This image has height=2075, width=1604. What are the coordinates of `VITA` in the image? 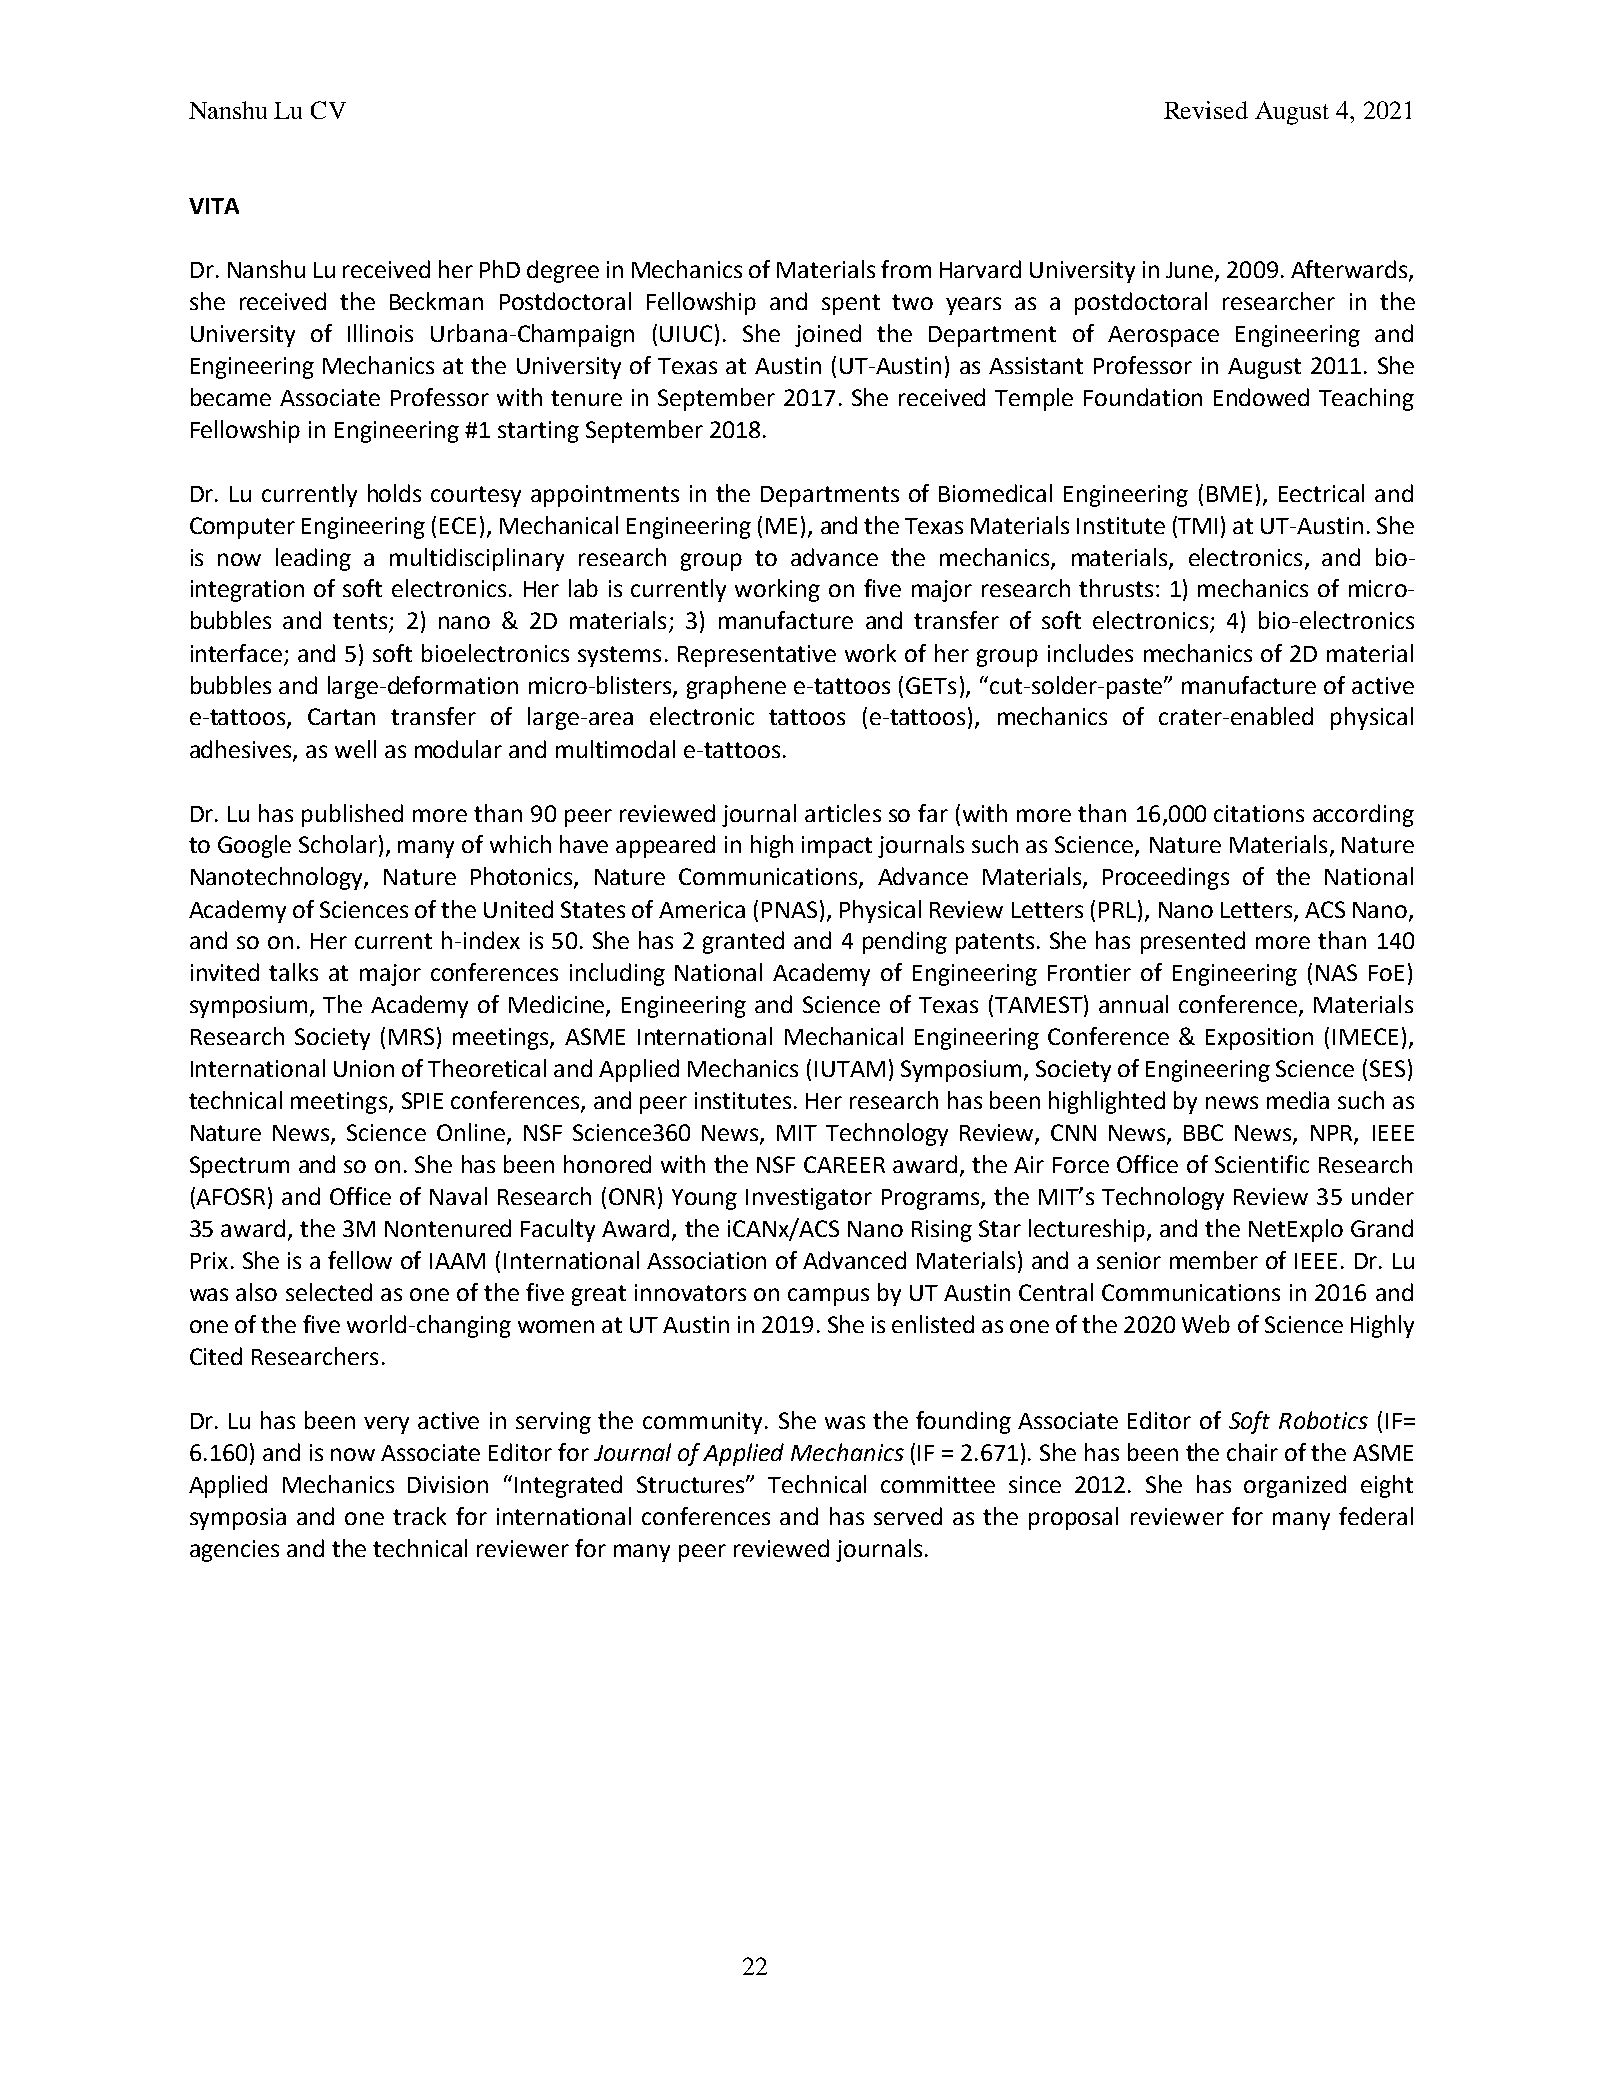 It's located at (214, 206).
